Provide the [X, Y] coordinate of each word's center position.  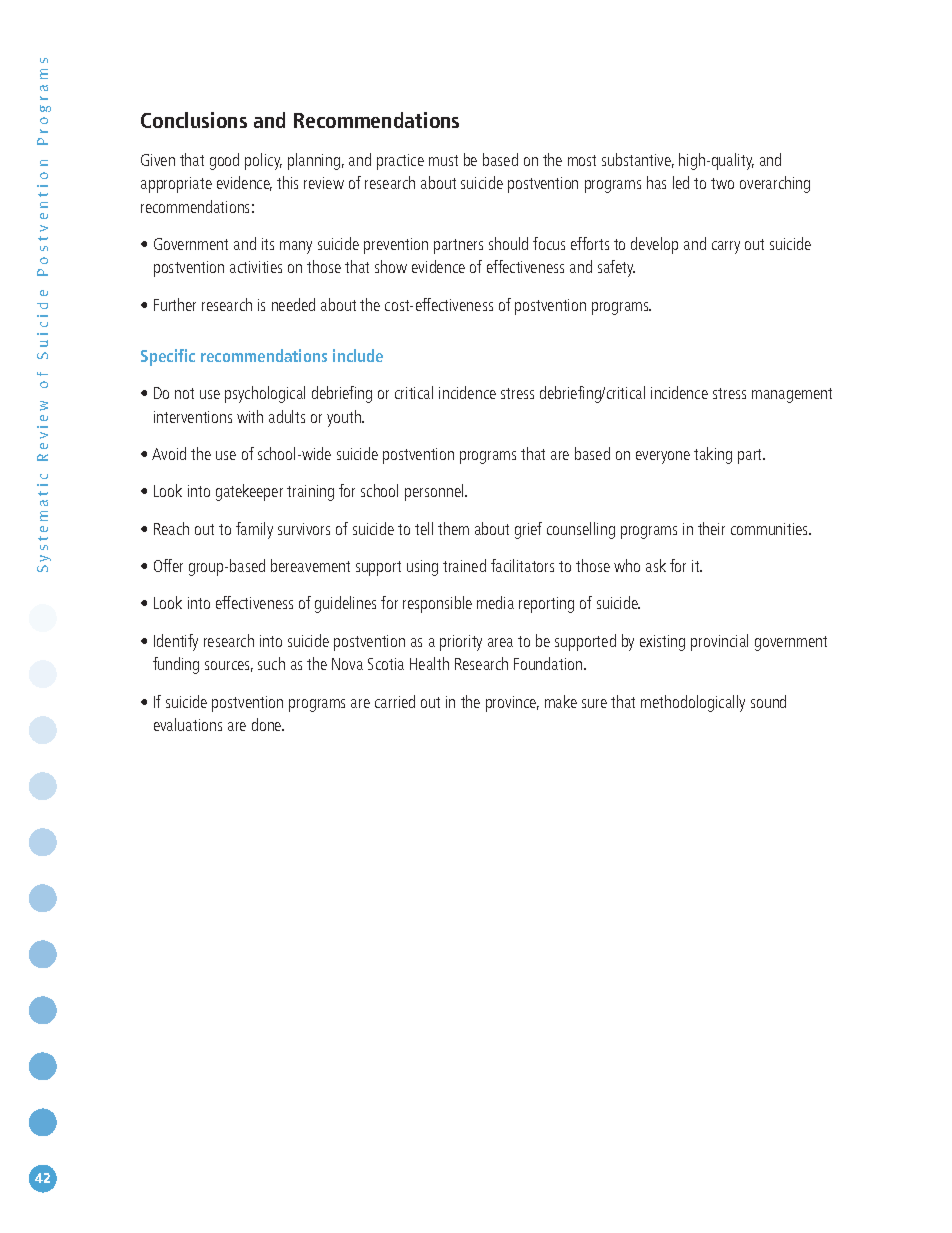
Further [175, 304]
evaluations [188, 724]
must [443, 160]
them [453, 528]
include [358, 355]
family [254, 530]
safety [616, 268]
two [722, 183]
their [711, 528]
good [224, 161]
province [512, 704]
